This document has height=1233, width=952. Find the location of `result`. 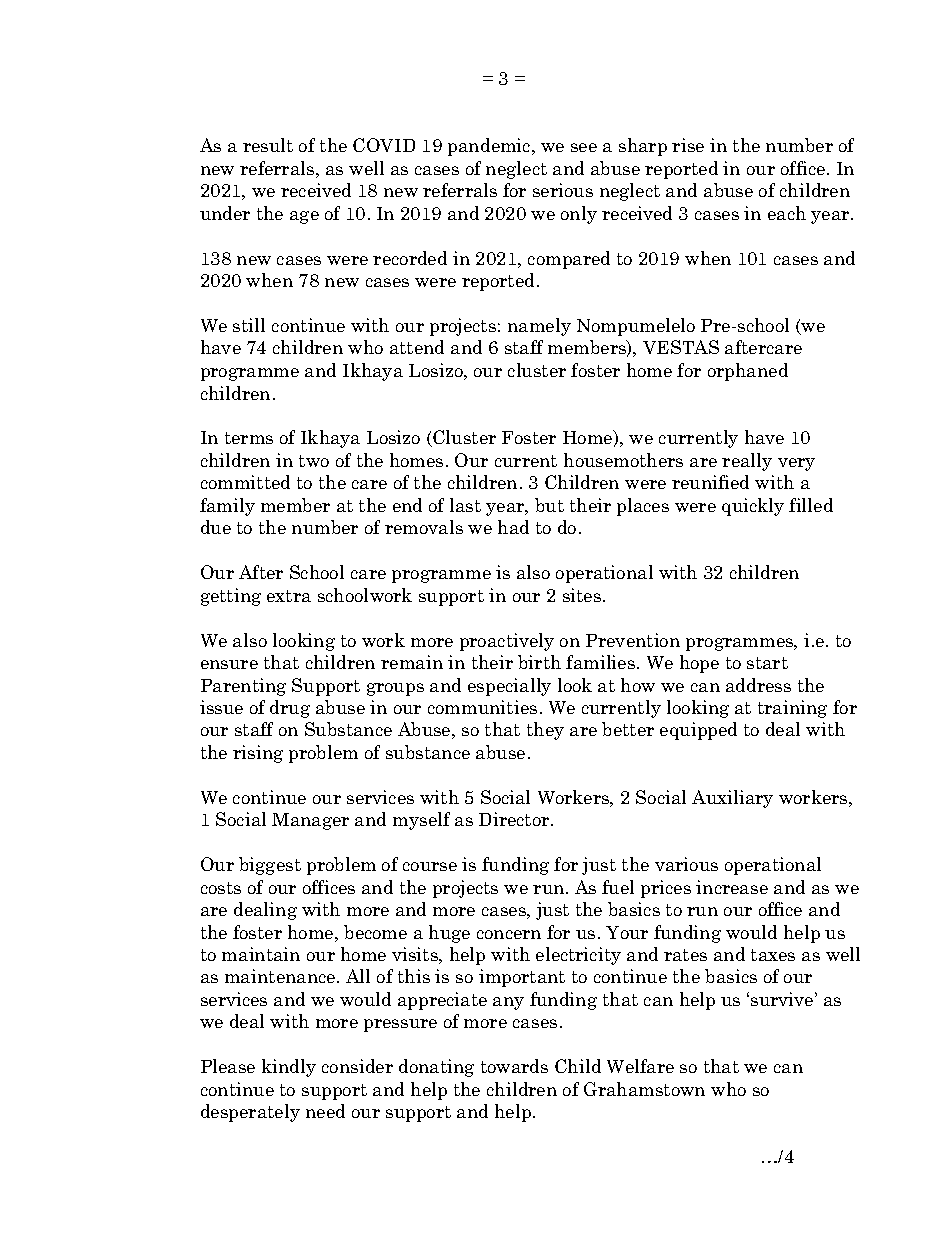

result is located at coordinates (268, 145).
